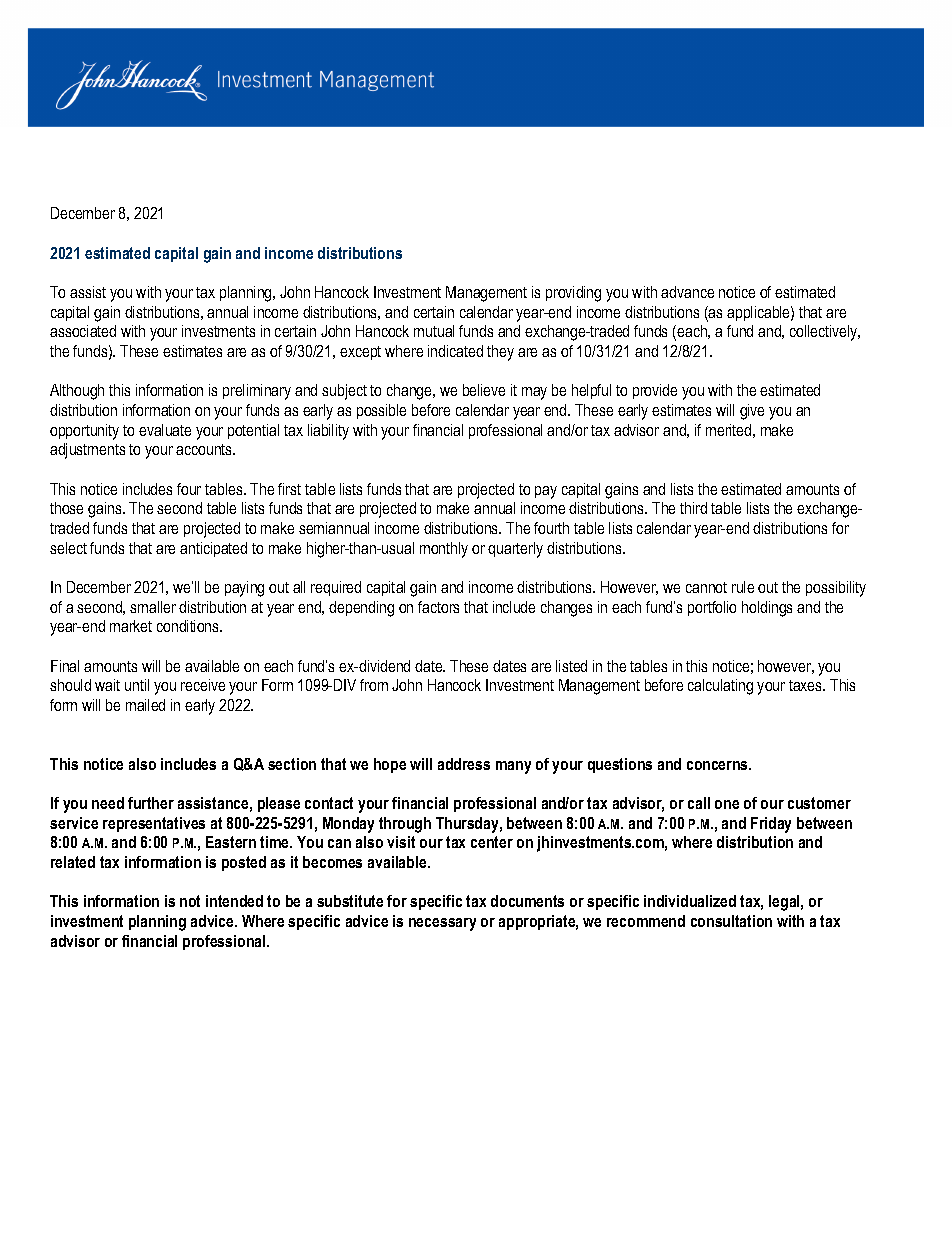 The height and width of the screenshot is (1233, 952). Describe the element at coordinates (442, 924) in the screenshot. I see `necessary` at that location.
